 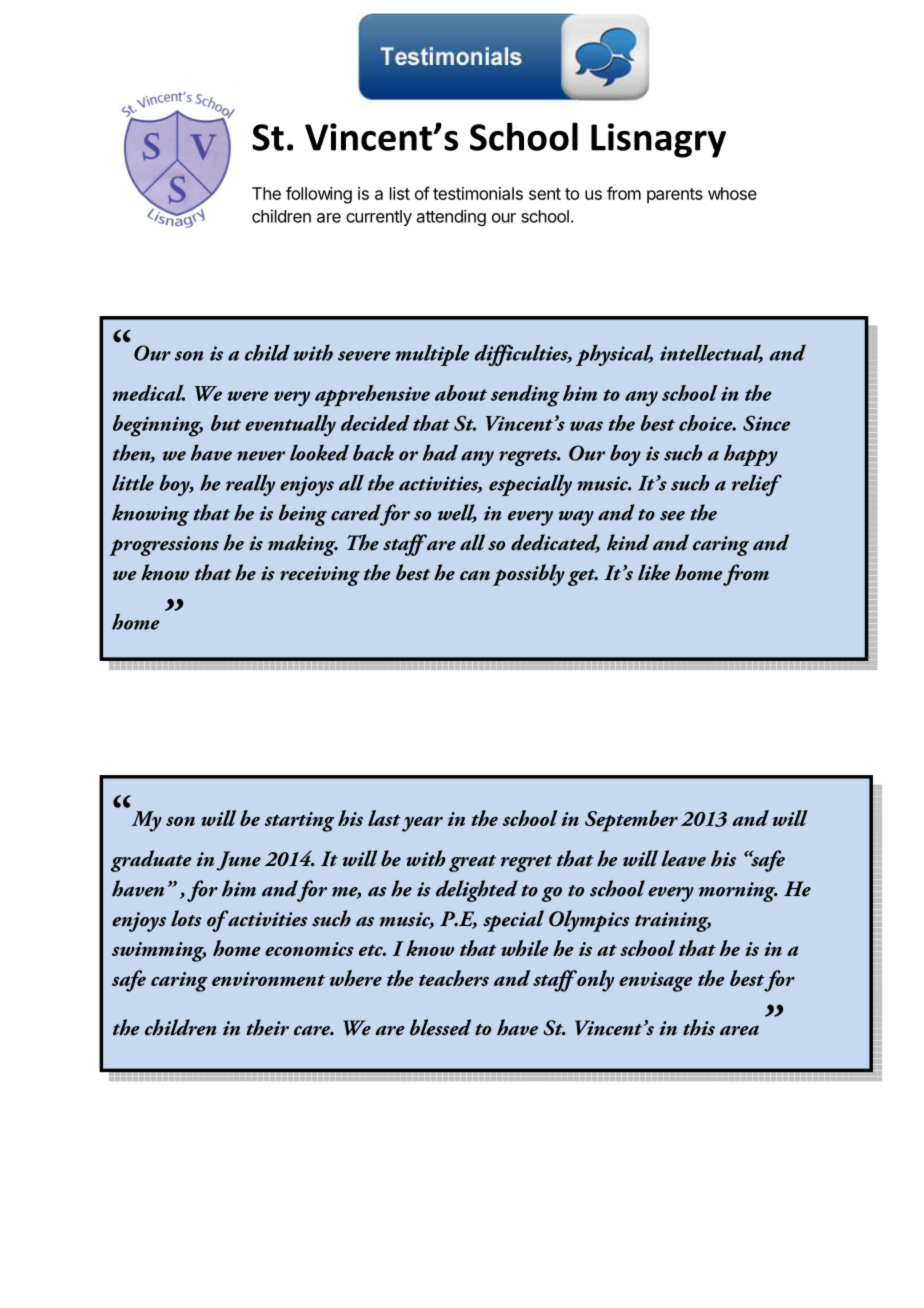 What do you see at coordinates (675, 196) in the document?
I see `parents` at bounding box center [675, 196].
